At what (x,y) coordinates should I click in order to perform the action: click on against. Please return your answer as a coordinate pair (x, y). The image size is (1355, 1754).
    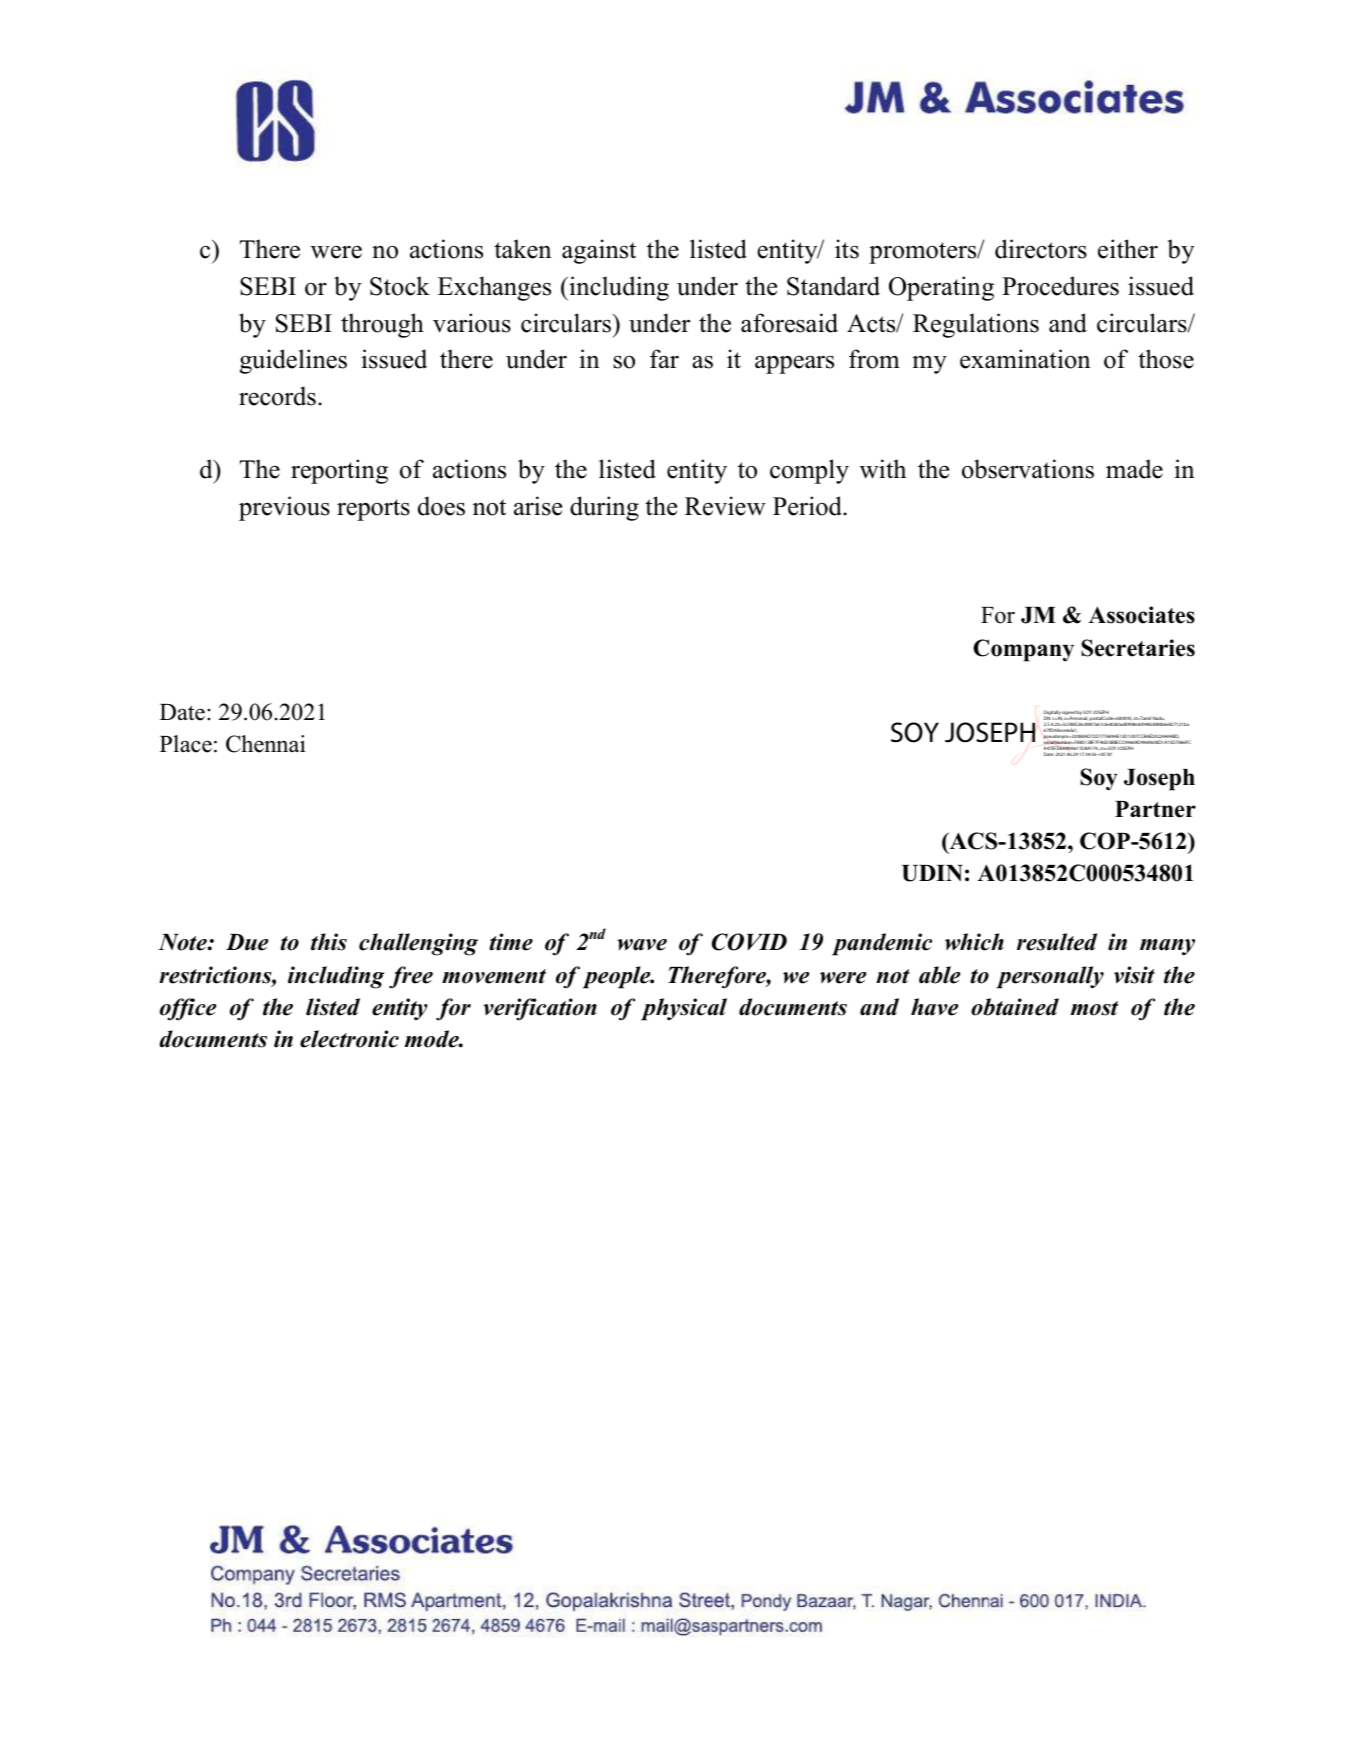
    Looking at the image, I should click on (599, 251).
